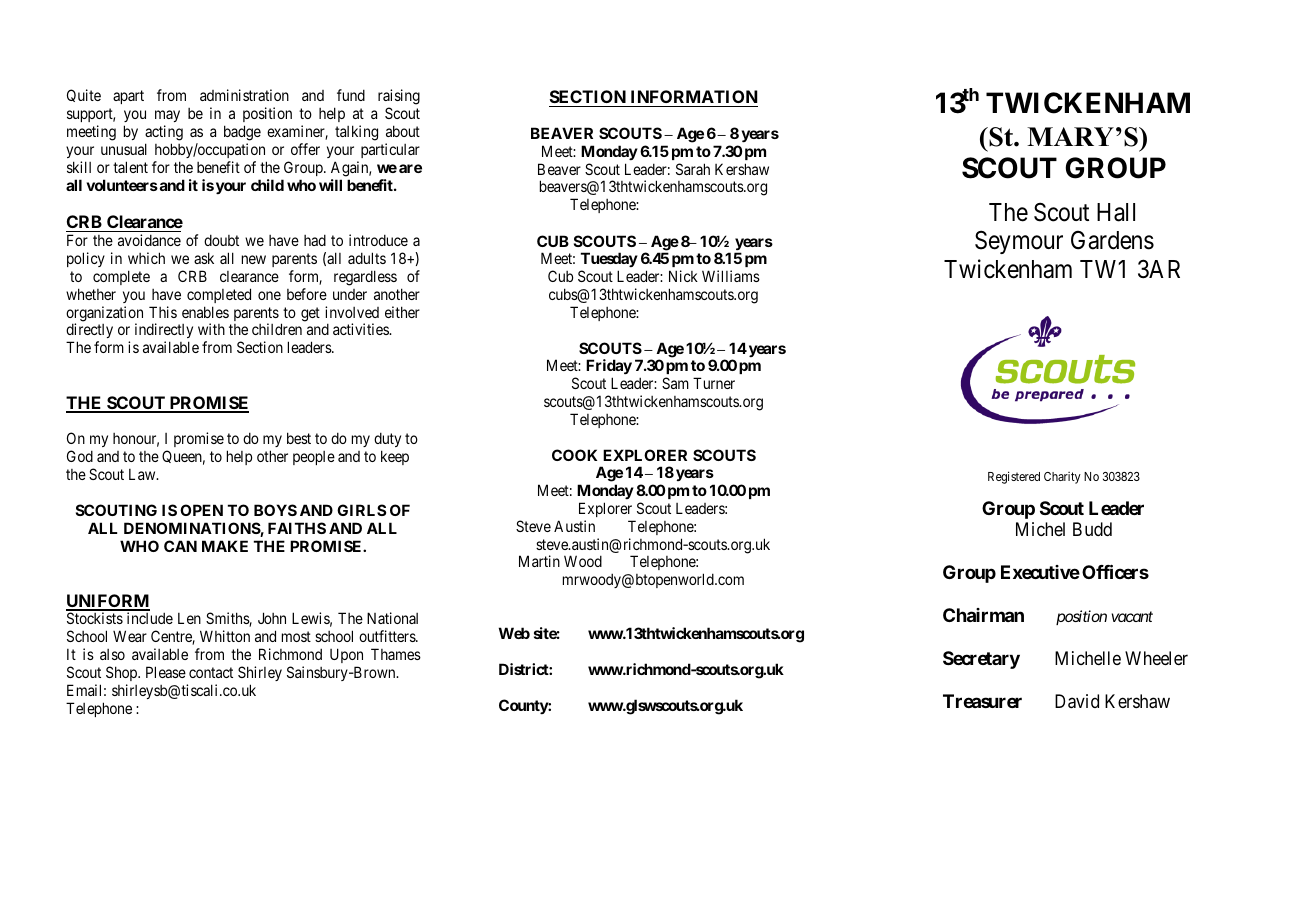 Image resolution: width=1308 pixels, height=924 pixels. Describe the element at coordinates (211, 329) in the screenshot. I see `with` at that location.
